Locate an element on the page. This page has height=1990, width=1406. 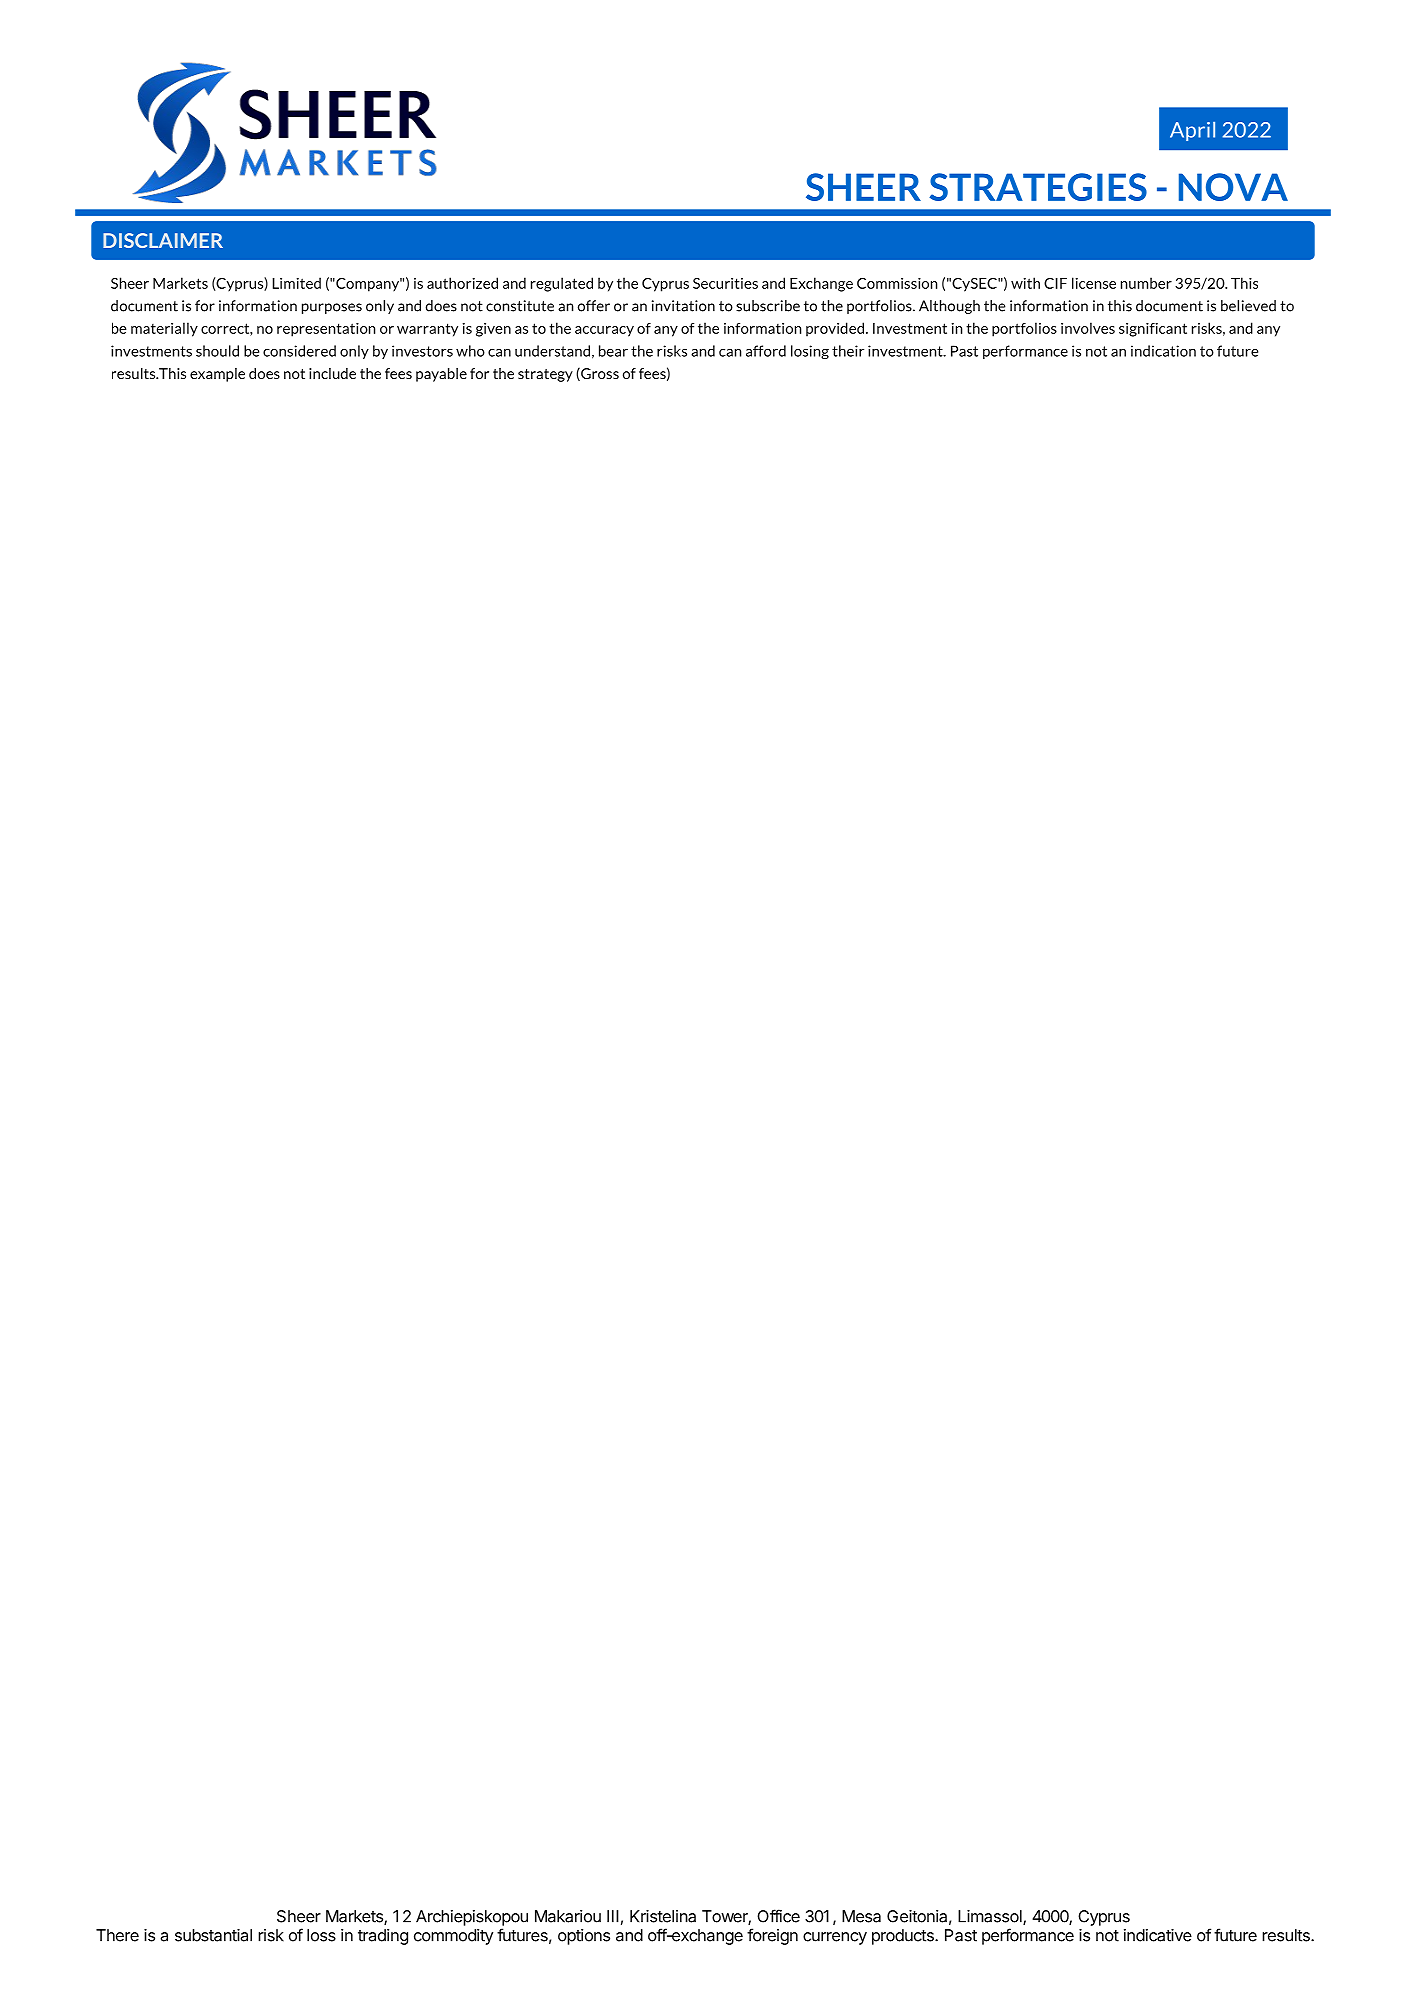
substantial is located at coordinates (213, 1935).
